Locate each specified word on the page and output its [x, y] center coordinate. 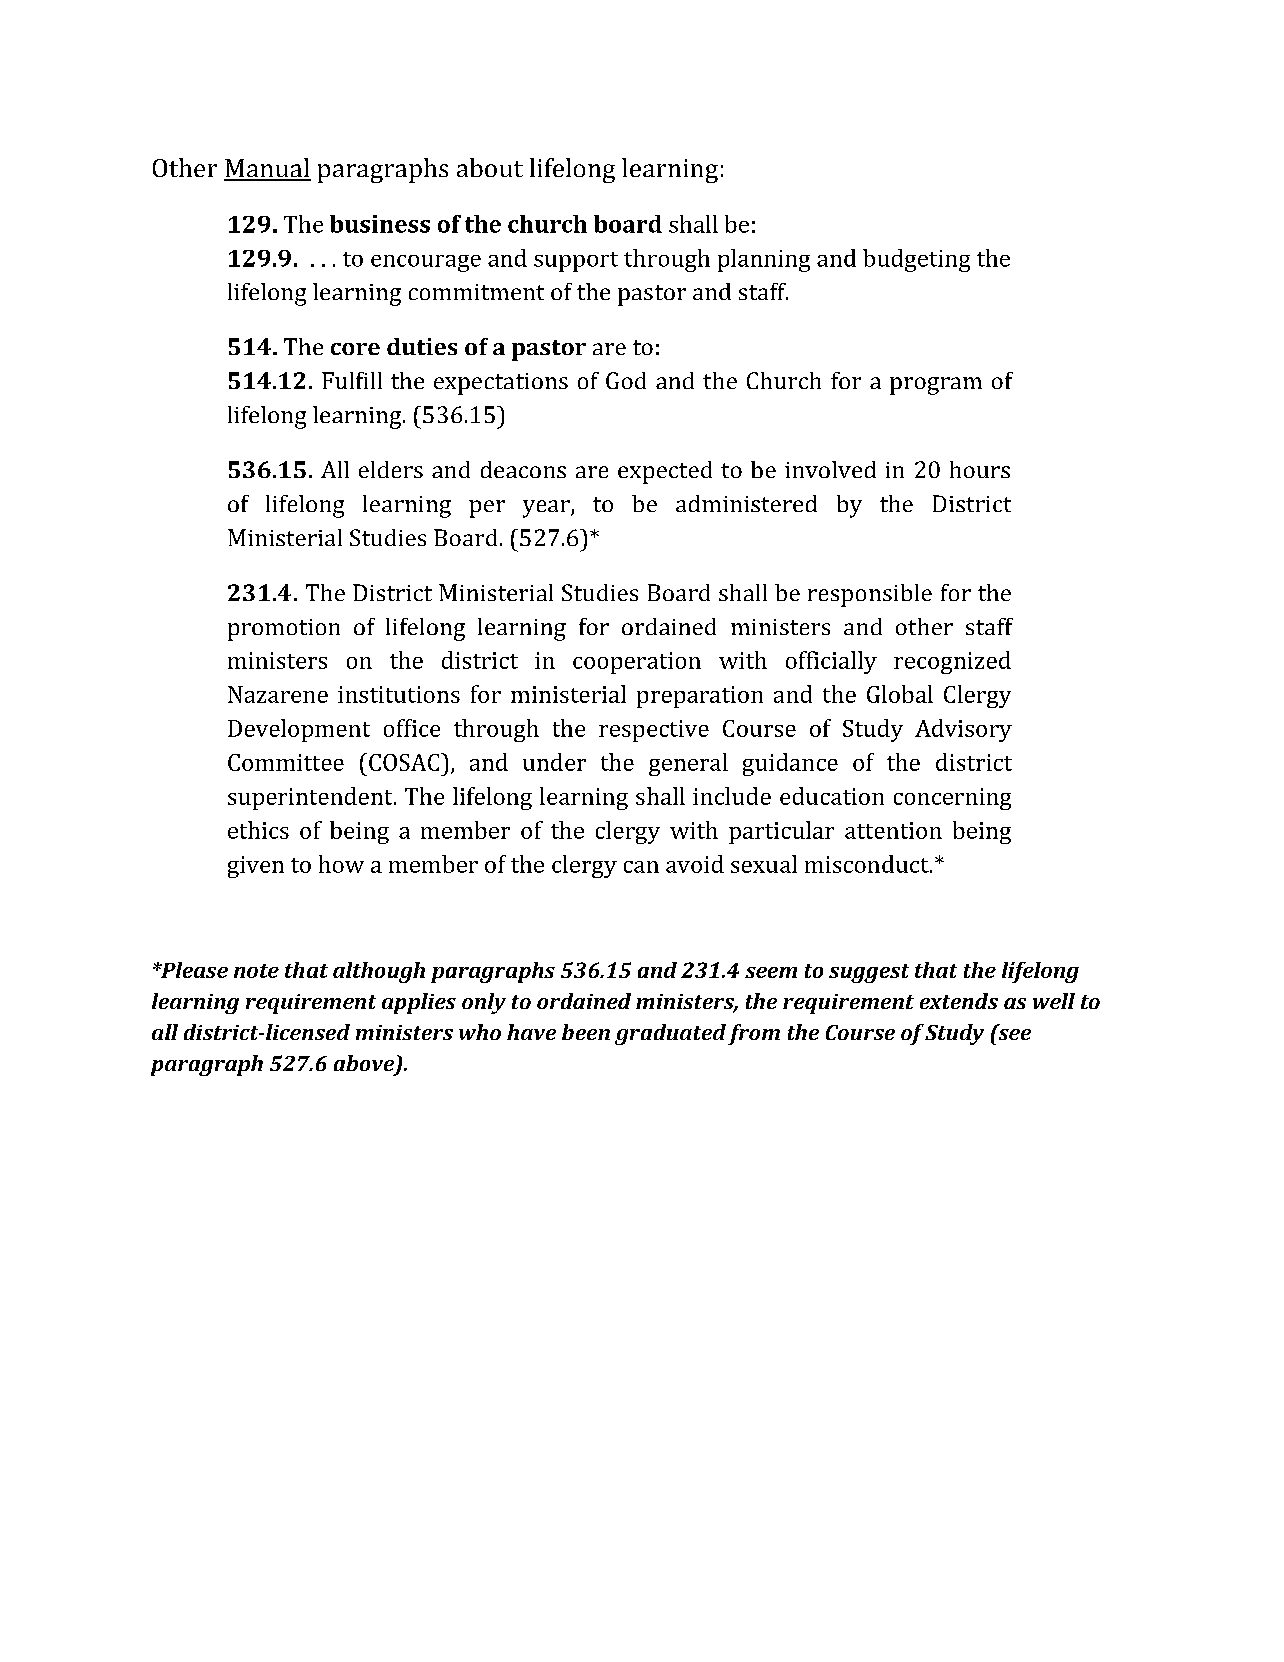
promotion [284, 630]
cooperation [637, 663]
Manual [267, 169]
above [365, 1064]
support [576, 262]
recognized [952, 662]
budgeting [916, 260]
